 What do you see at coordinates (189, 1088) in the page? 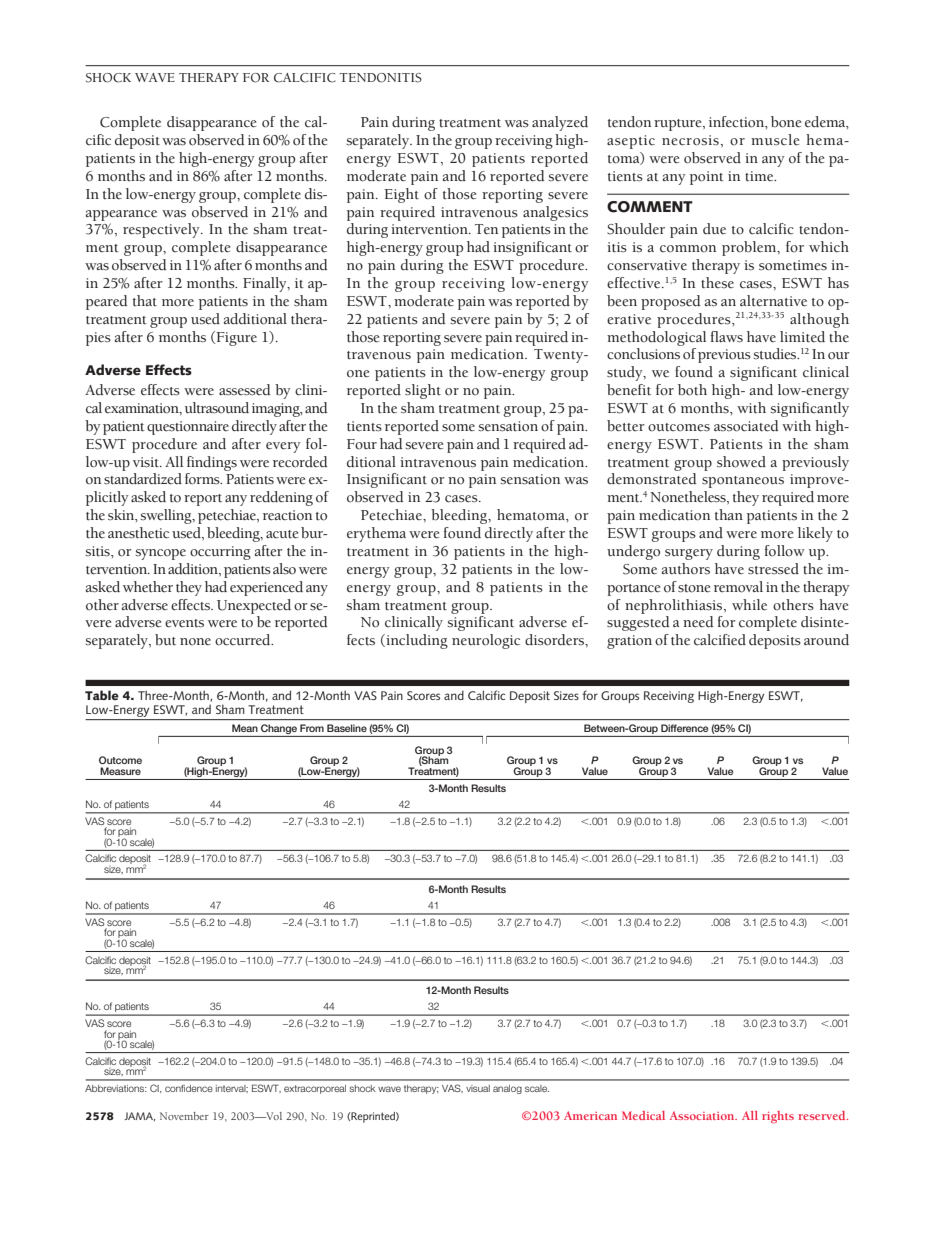
I see `confidence` at bounding box center [189, 1088].
